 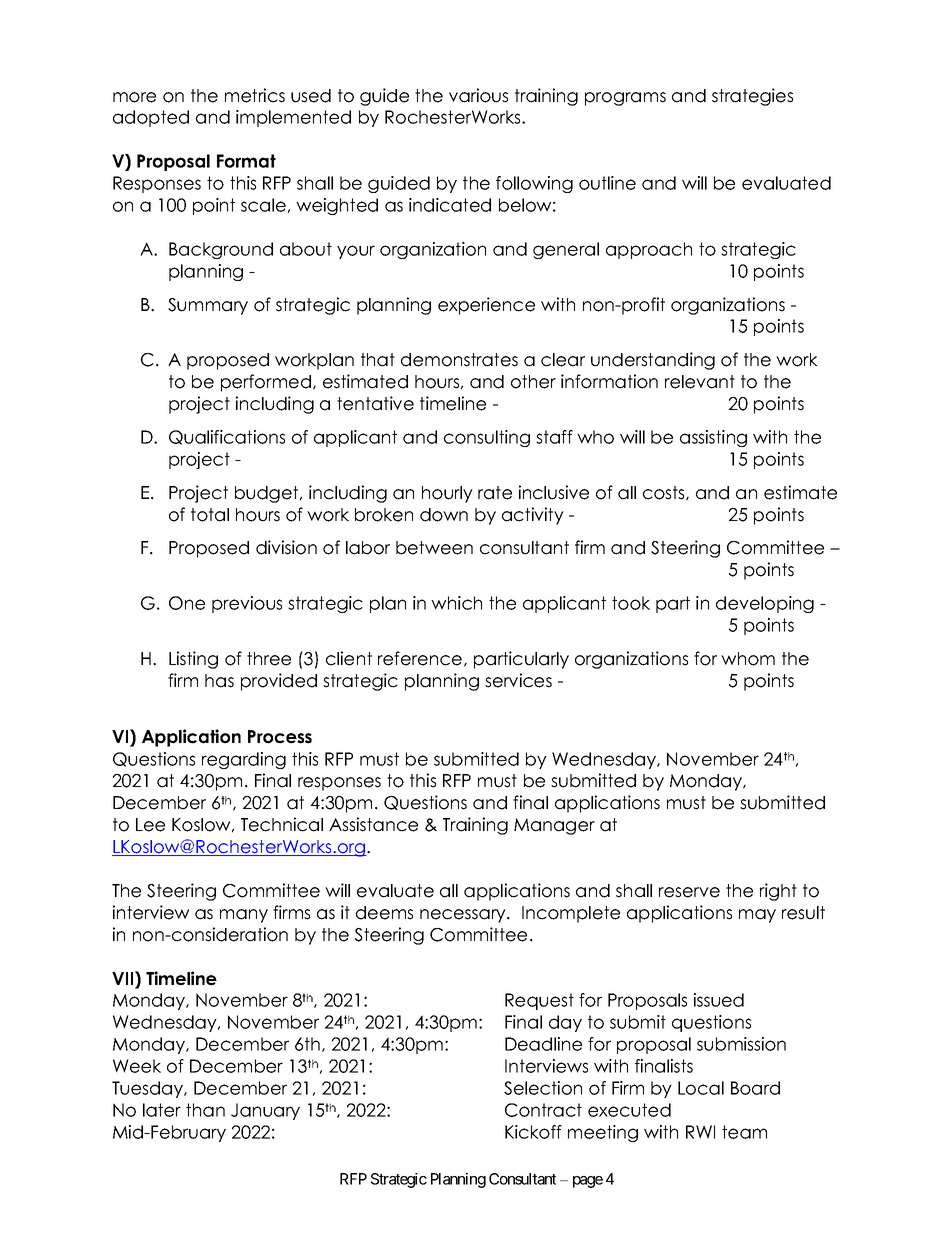 What do you see at coordinates (744, 1132) in the screenshot?
I see `team` at bounding box center [744, 1132].
